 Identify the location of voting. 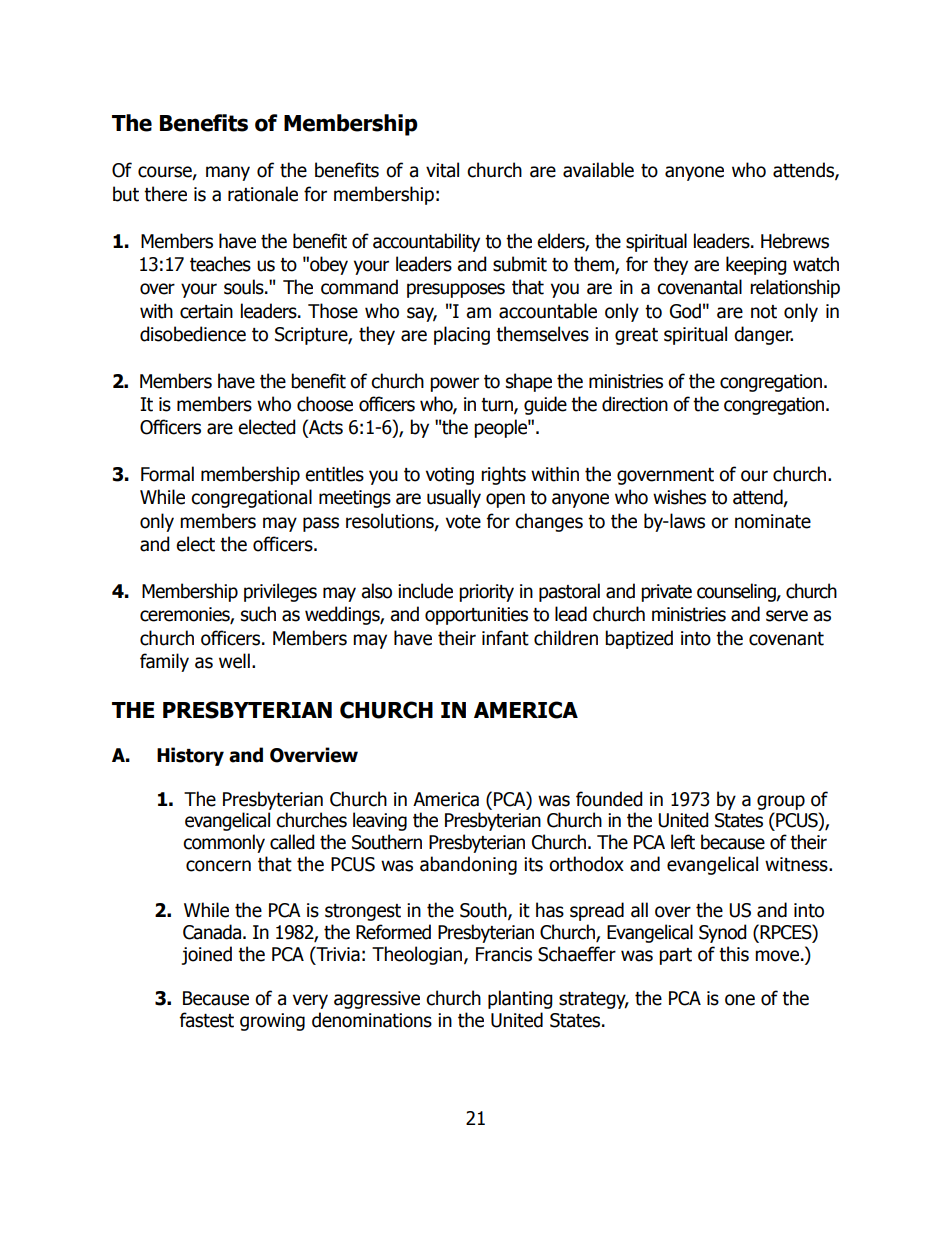
(450, 476).
